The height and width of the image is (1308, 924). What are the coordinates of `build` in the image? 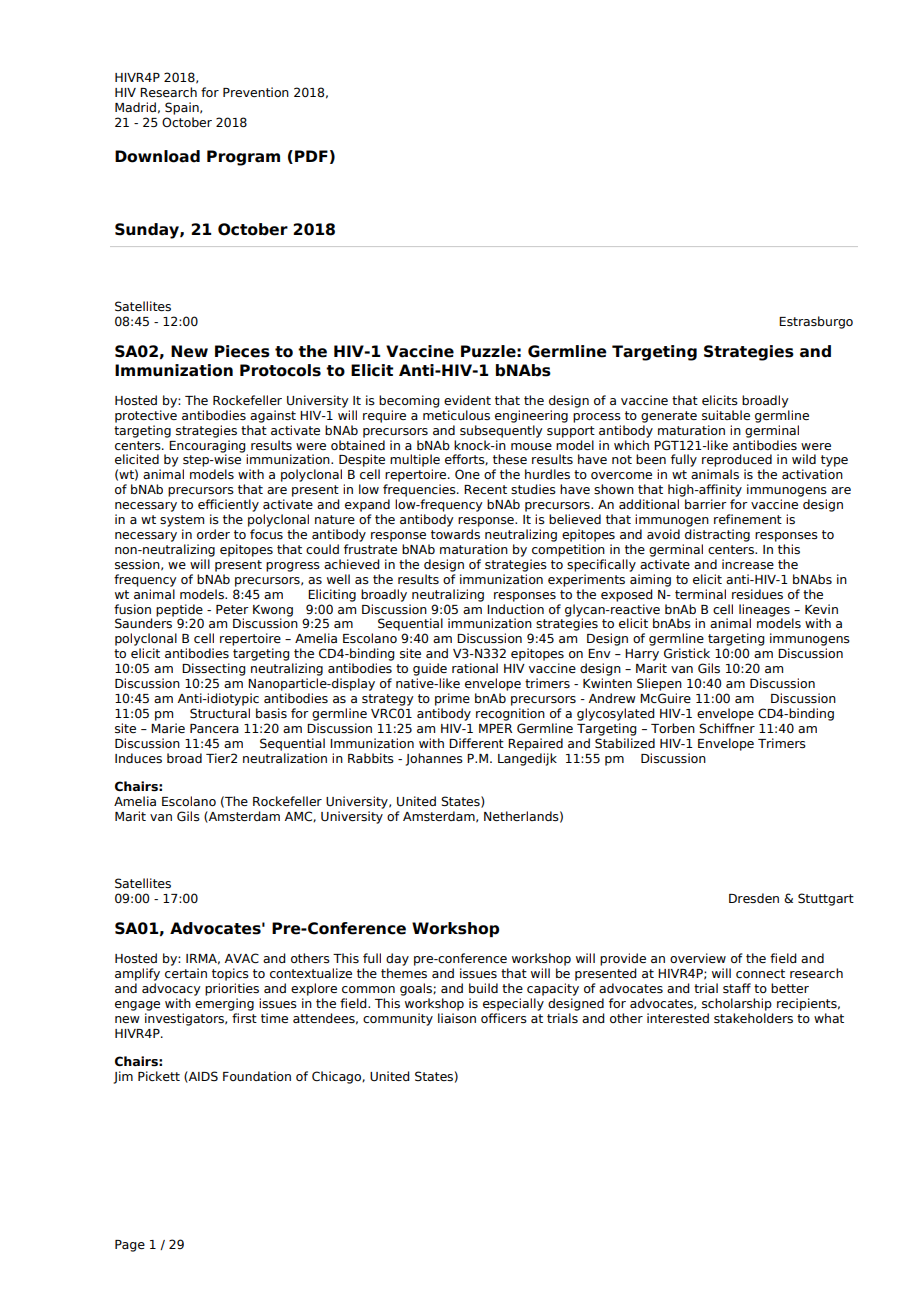 It's located at (483, 988).
